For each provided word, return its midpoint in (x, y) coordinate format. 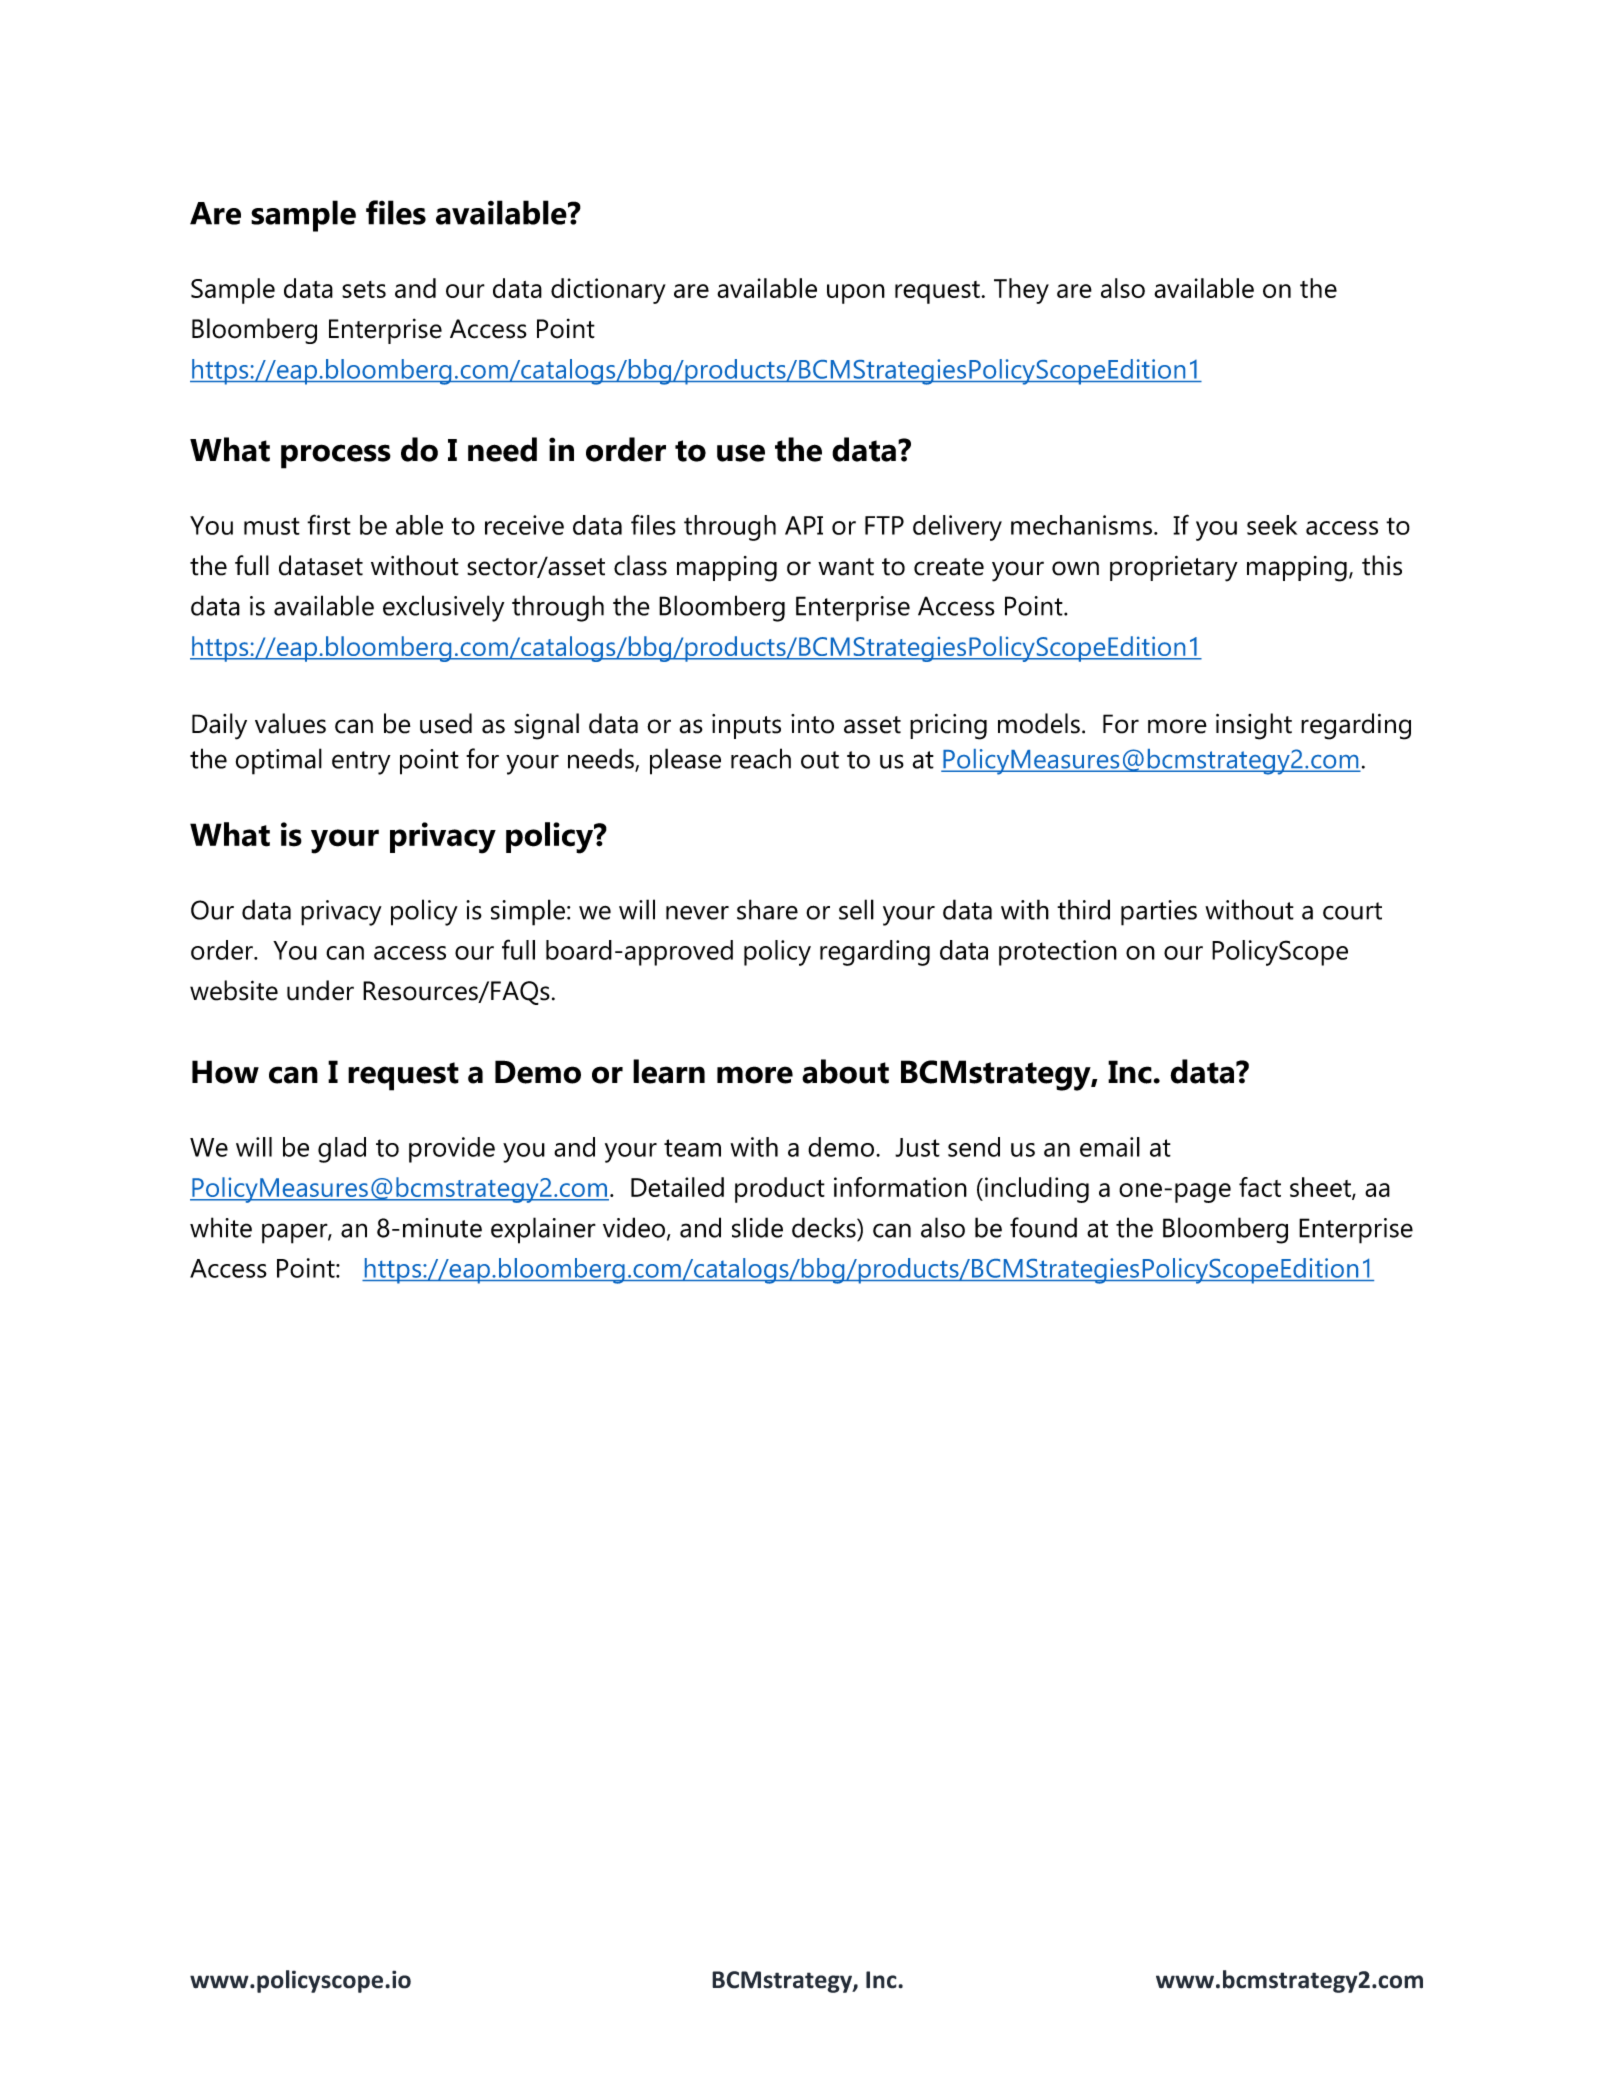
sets (364, 289)
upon (856, 294)
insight (1254, 726)
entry (361, 763)
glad (342, 1150)
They (1021, 291)
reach (761, 758)
